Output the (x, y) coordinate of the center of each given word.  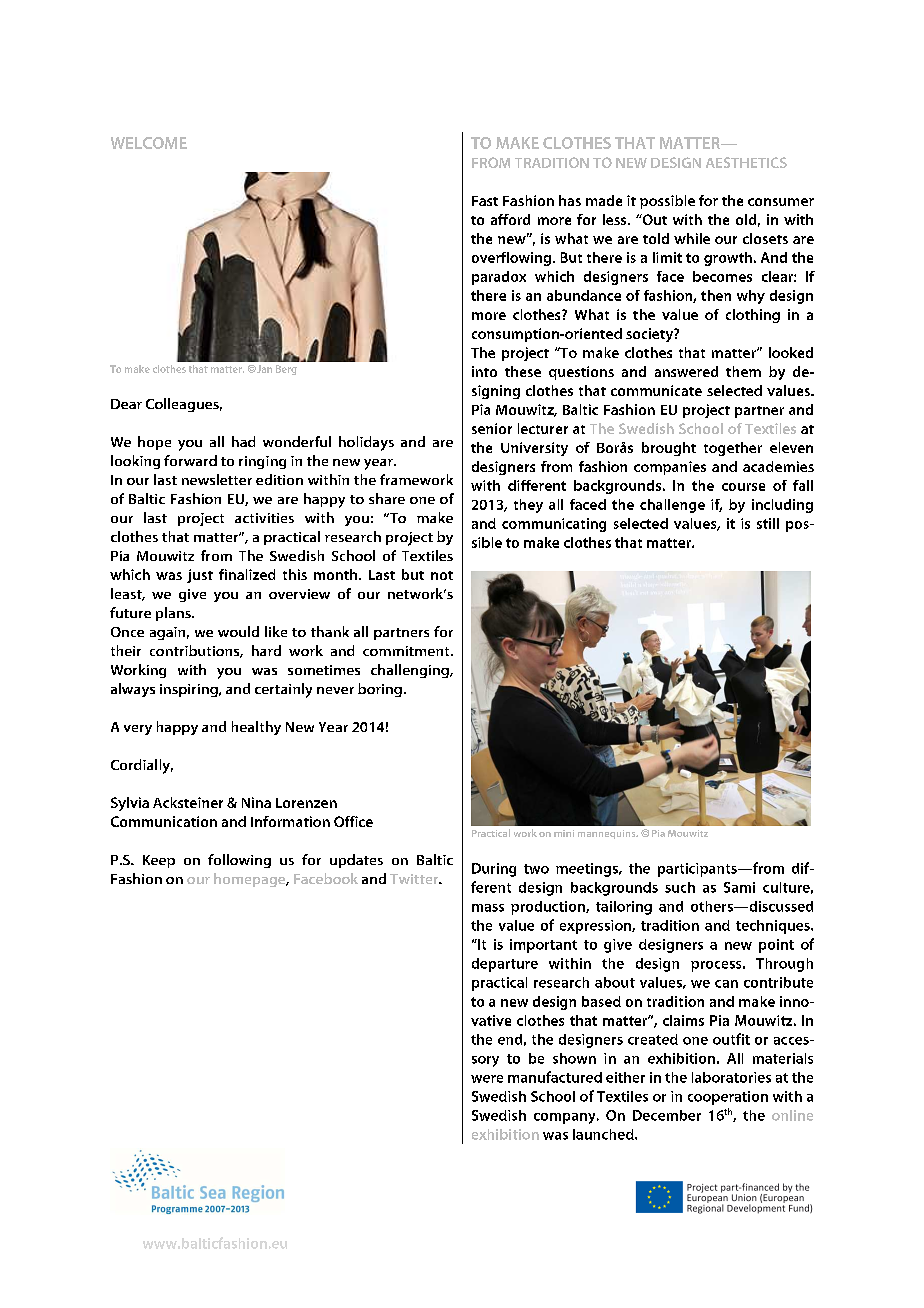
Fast (485, 201)
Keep (159, 861)
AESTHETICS (746, 162)
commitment (407, 651)
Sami (739, 887)
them (743, 371)
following (239, 861)
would (238, 631)
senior (492, 428)
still (768, 523)
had (243, 441)
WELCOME (149, 143)
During (494, 870)
